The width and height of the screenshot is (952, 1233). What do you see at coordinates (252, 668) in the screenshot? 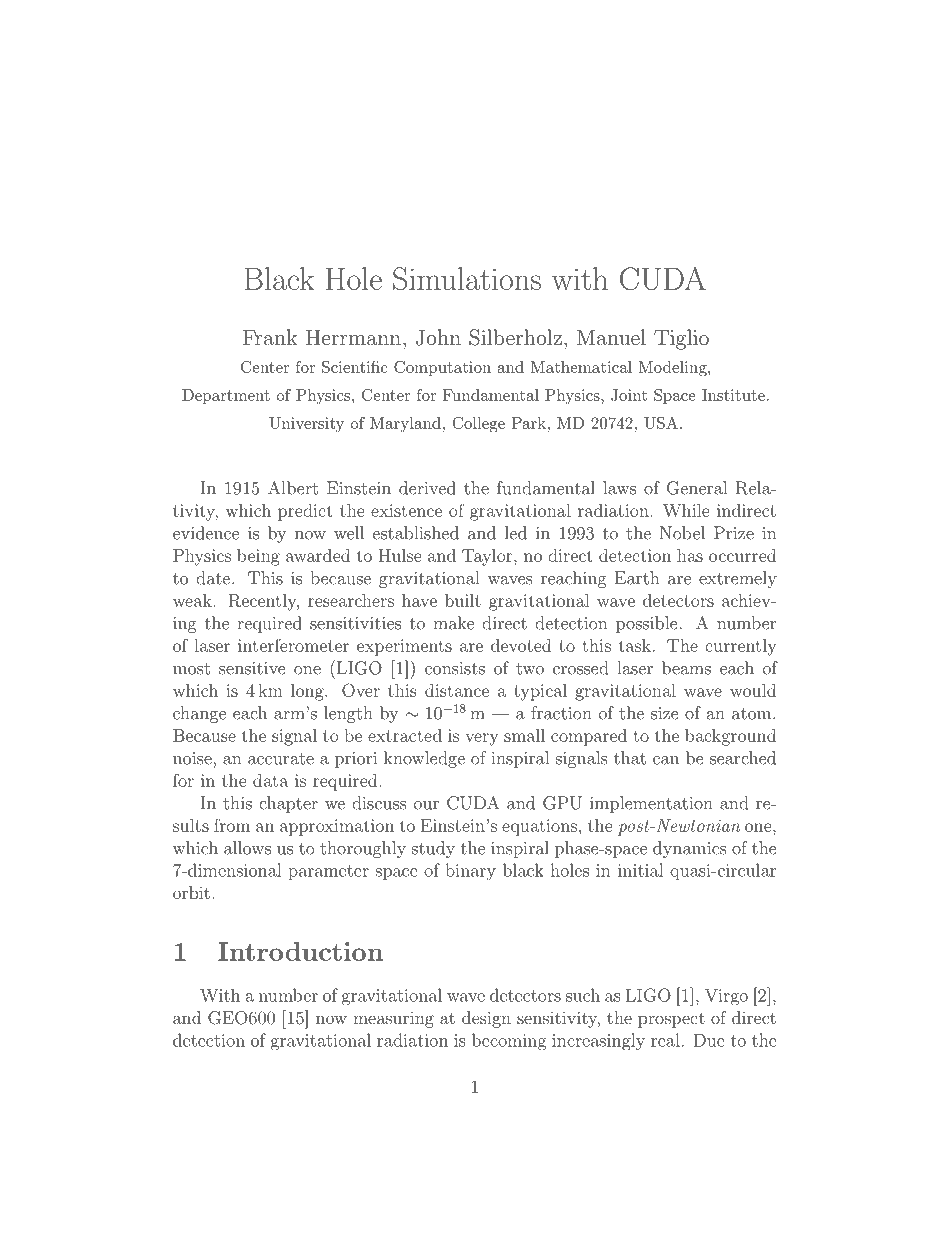
I see `sensitive` at bounding box center [252, 668].
